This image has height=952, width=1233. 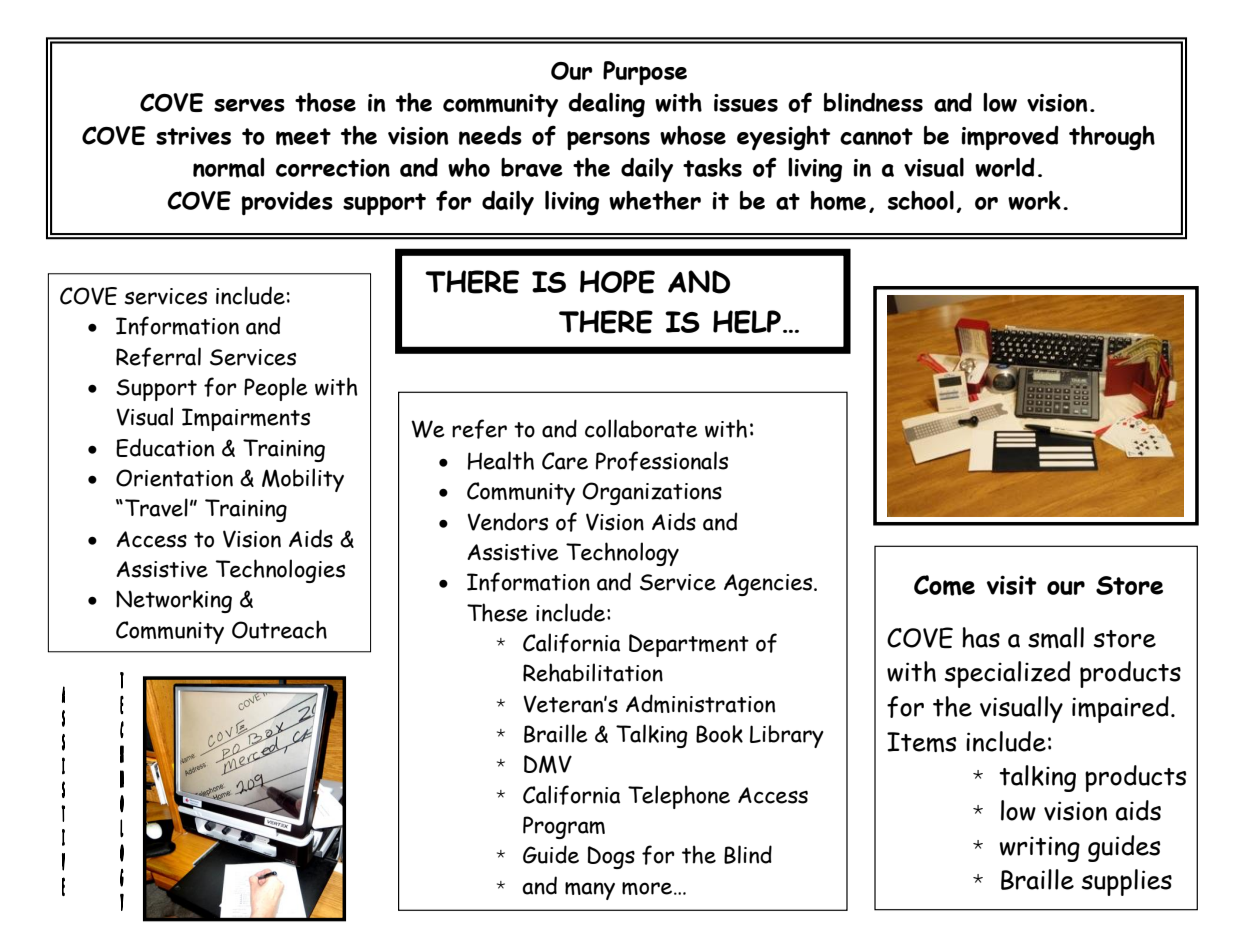 I want to click on People, so click(x=276, y=389).
